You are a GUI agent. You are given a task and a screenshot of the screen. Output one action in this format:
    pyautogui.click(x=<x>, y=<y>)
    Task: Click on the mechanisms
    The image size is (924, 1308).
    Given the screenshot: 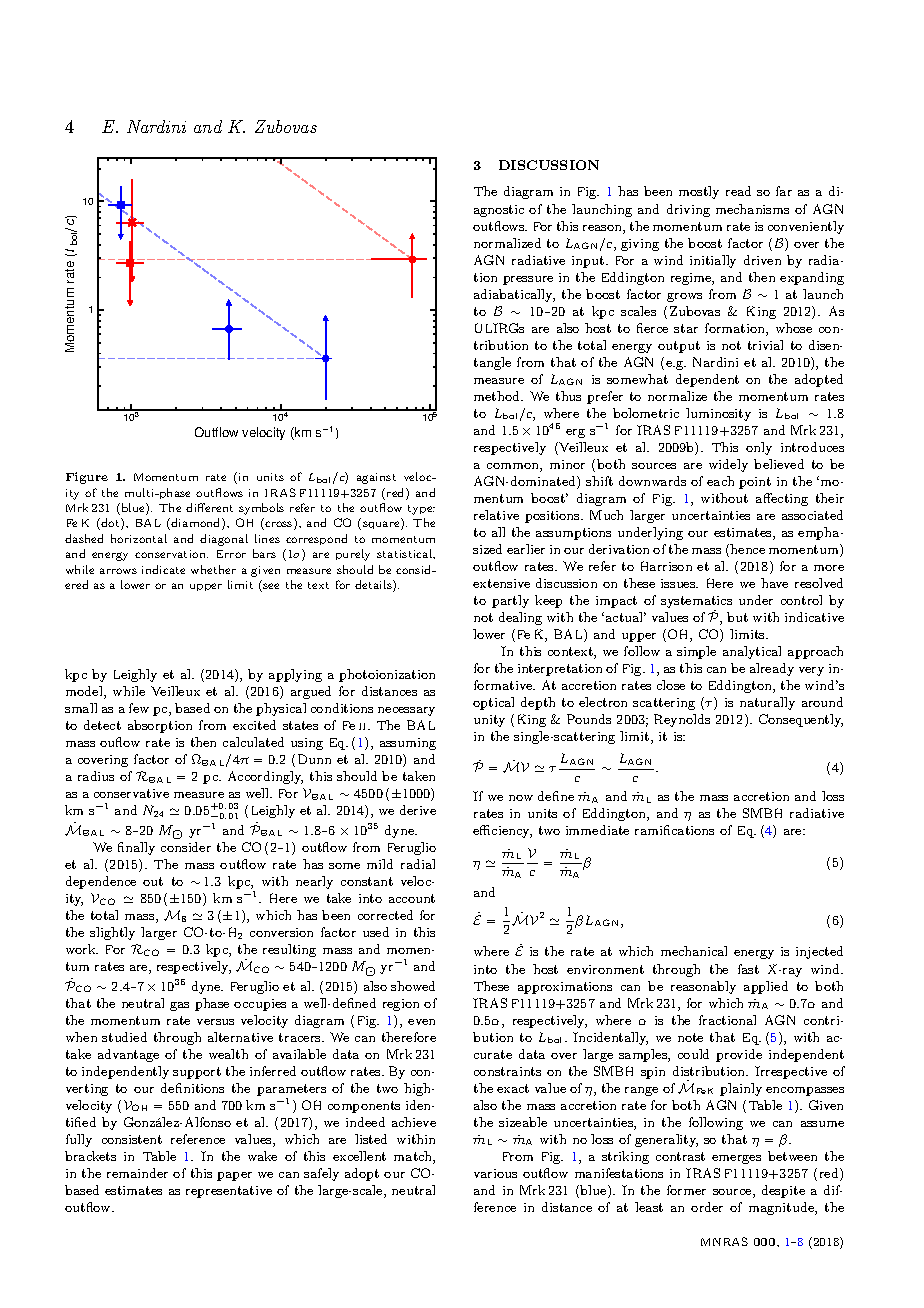 What is the action you would take?
    pyautogui.click(x=752, y=209)
